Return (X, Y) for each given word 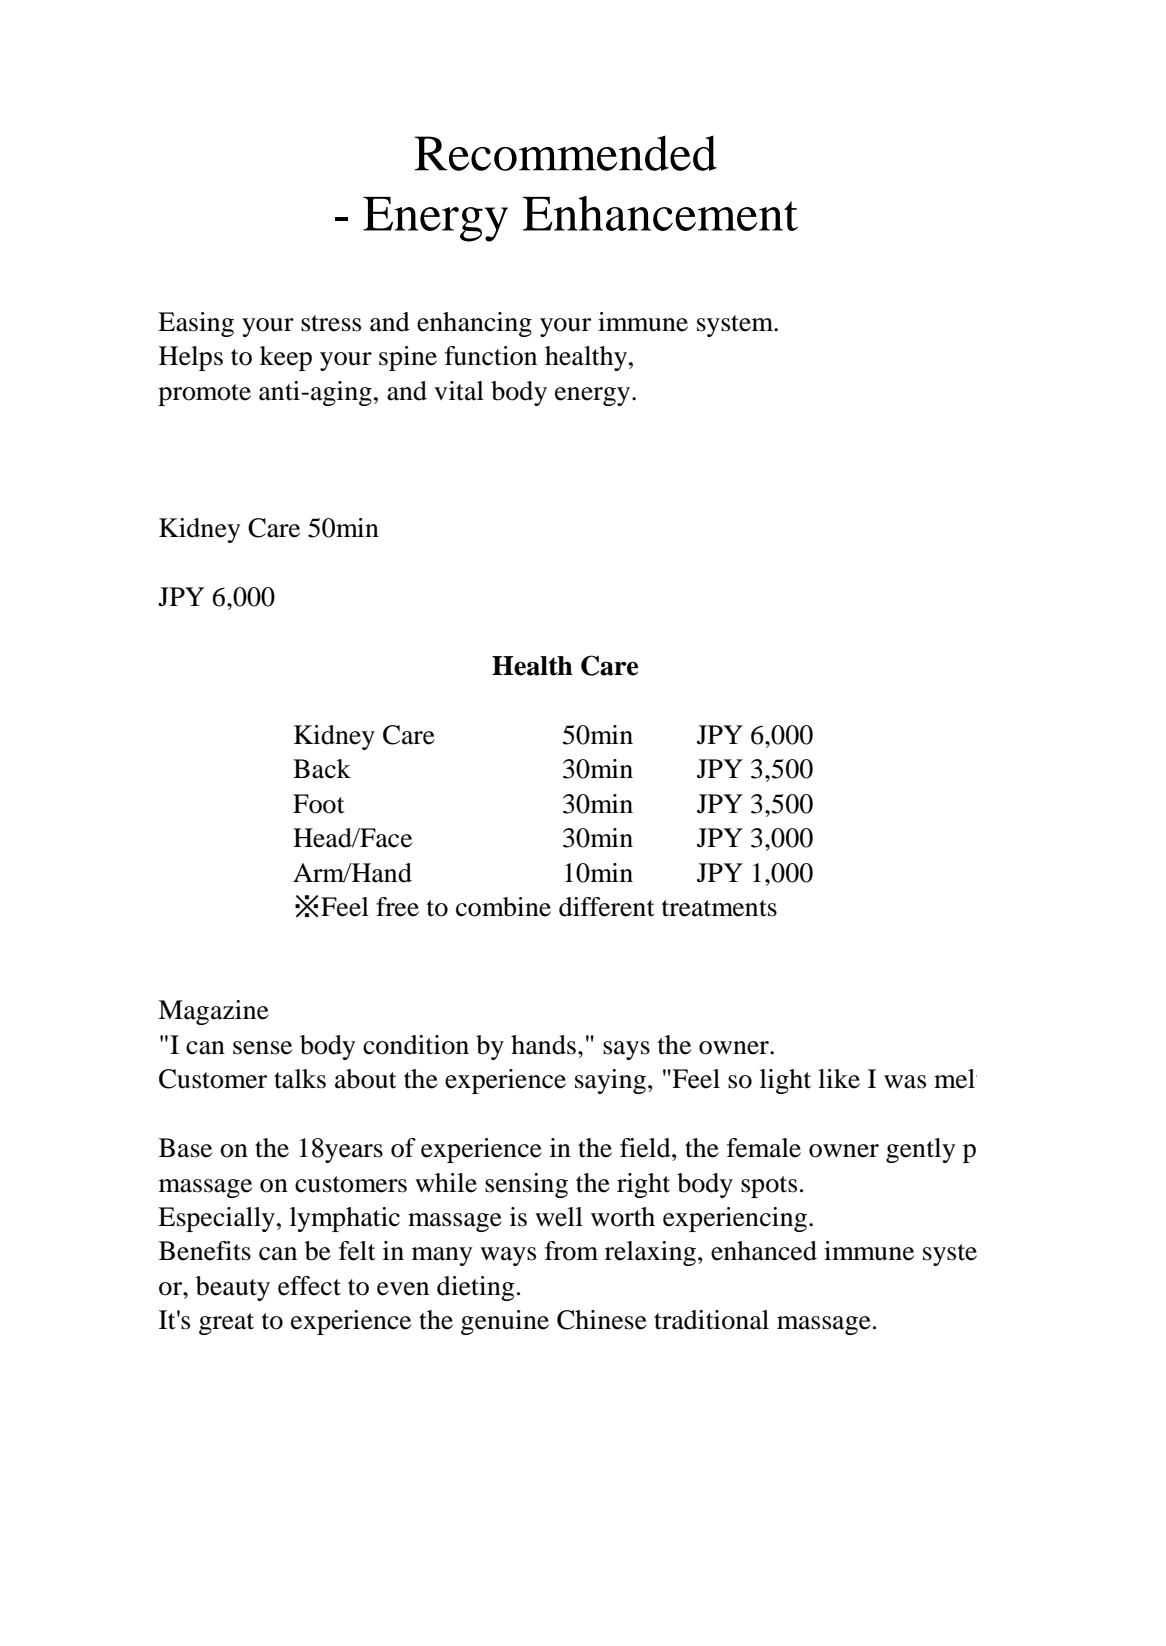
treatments (719, 908)
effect (309, 1286)
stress (331, 323)
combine (503, 907)
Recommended (566, 153)
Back (322, 769)
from (571, 1251)
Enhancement (660, 213)
